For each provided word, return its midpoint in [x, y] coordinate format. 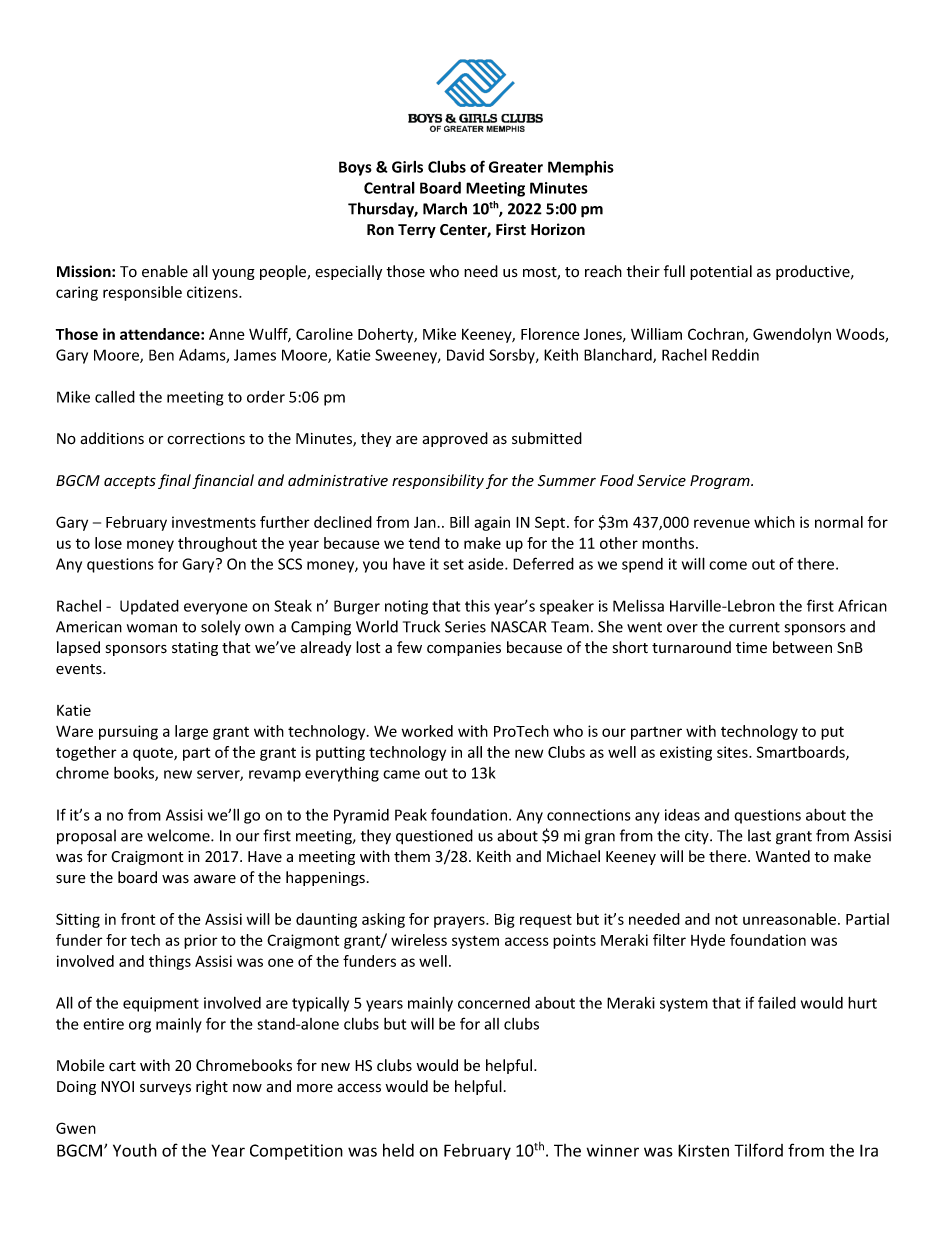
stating [195, 649]
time [751, 647]
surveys [165, 1089]
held [398, 1150]
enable [165, 271]
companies [464, 649]
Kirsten [703, 1150]
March [445, 208]
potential [721, 272]
